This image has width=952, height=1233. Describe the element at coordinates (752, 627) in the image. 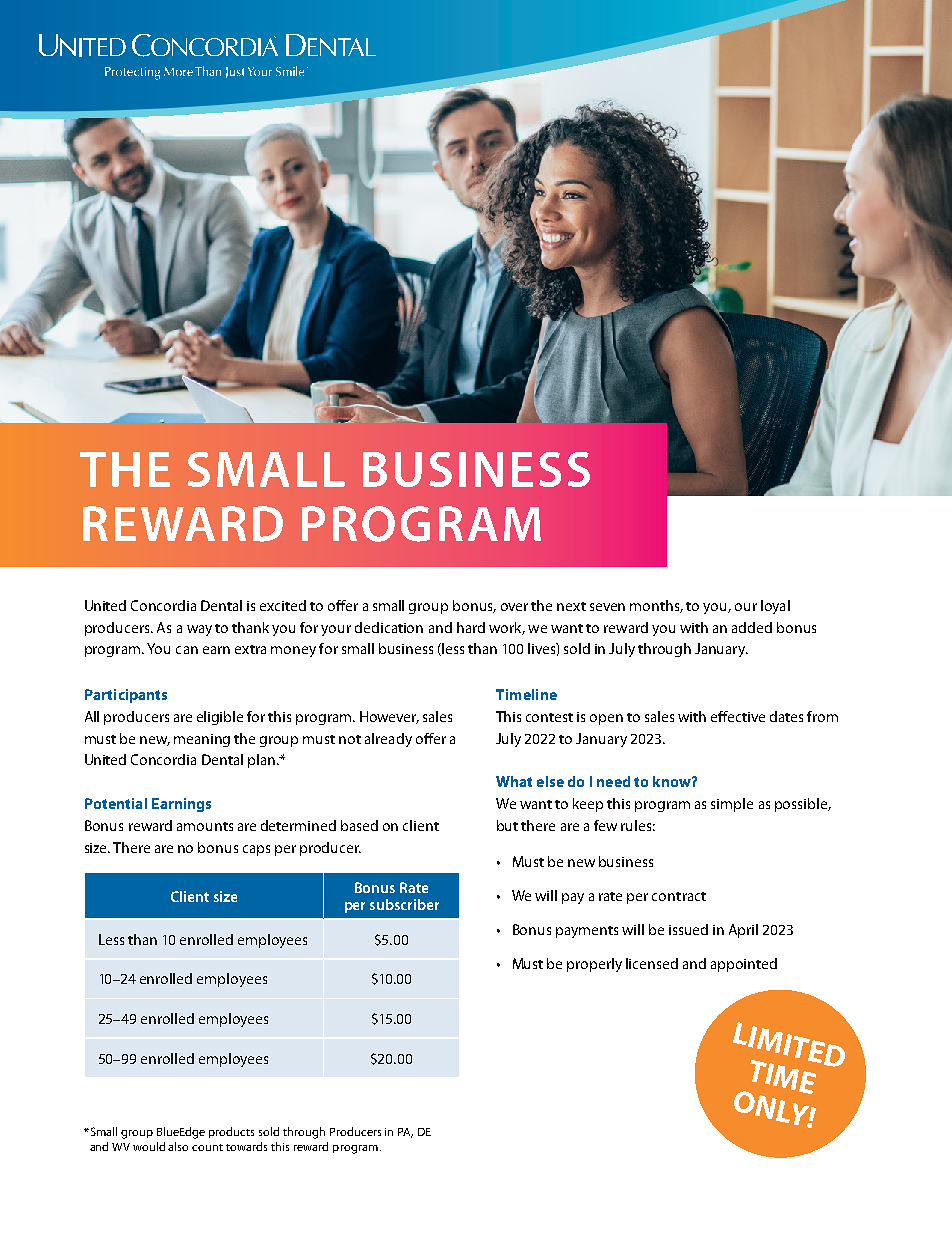

I see `added` at that location.
